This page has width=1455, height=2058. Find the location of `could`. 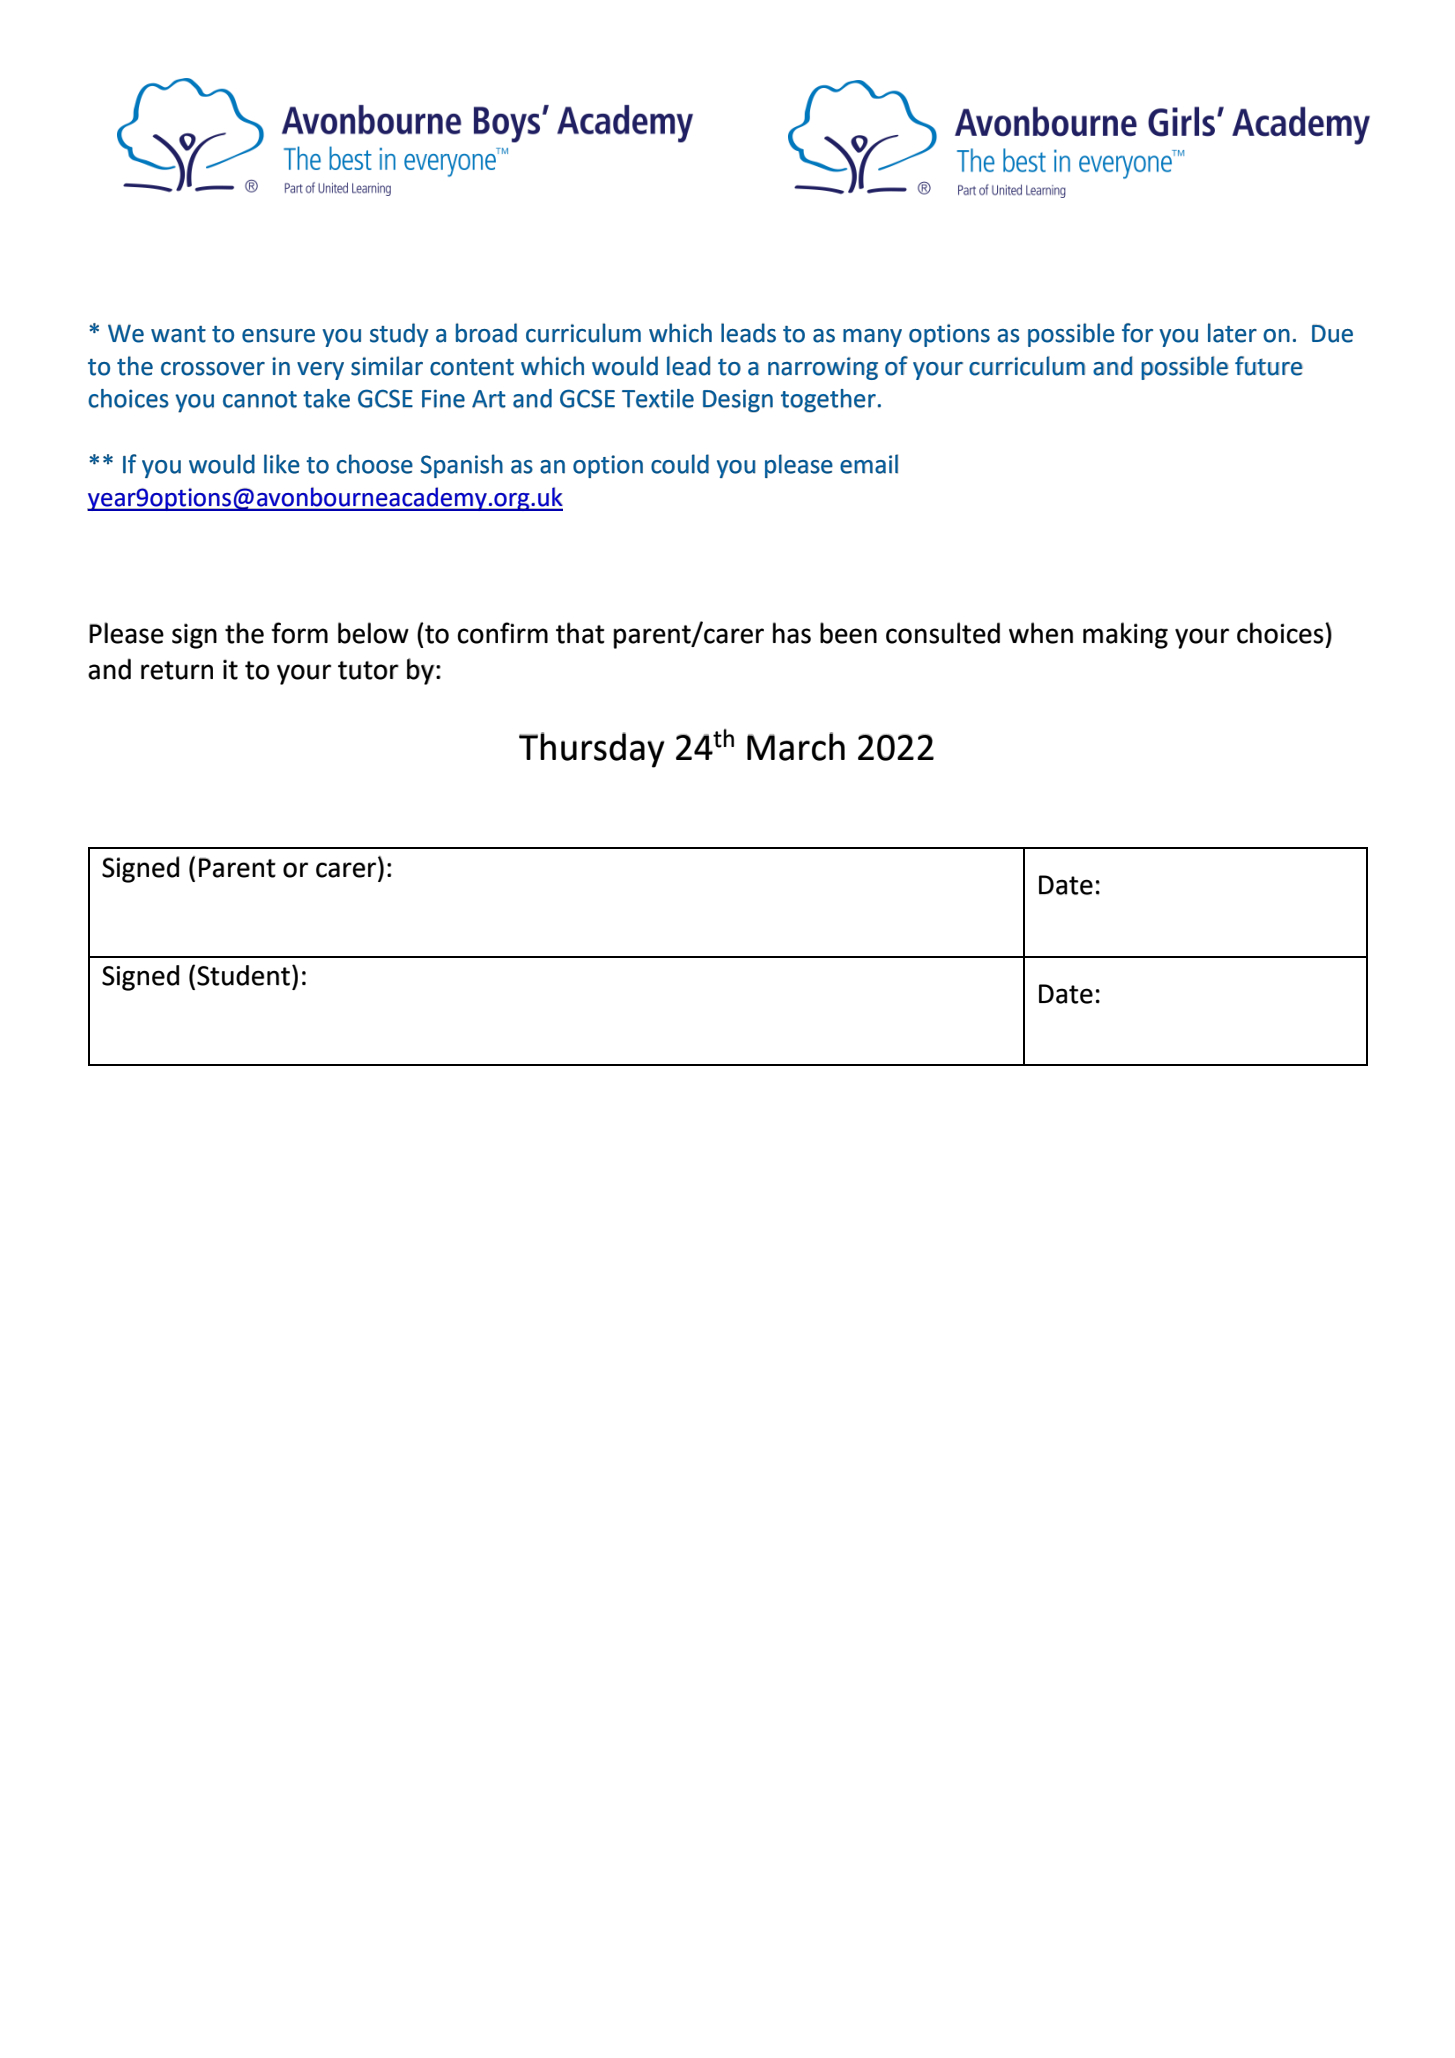

could is located at coordinates (680, 464).
